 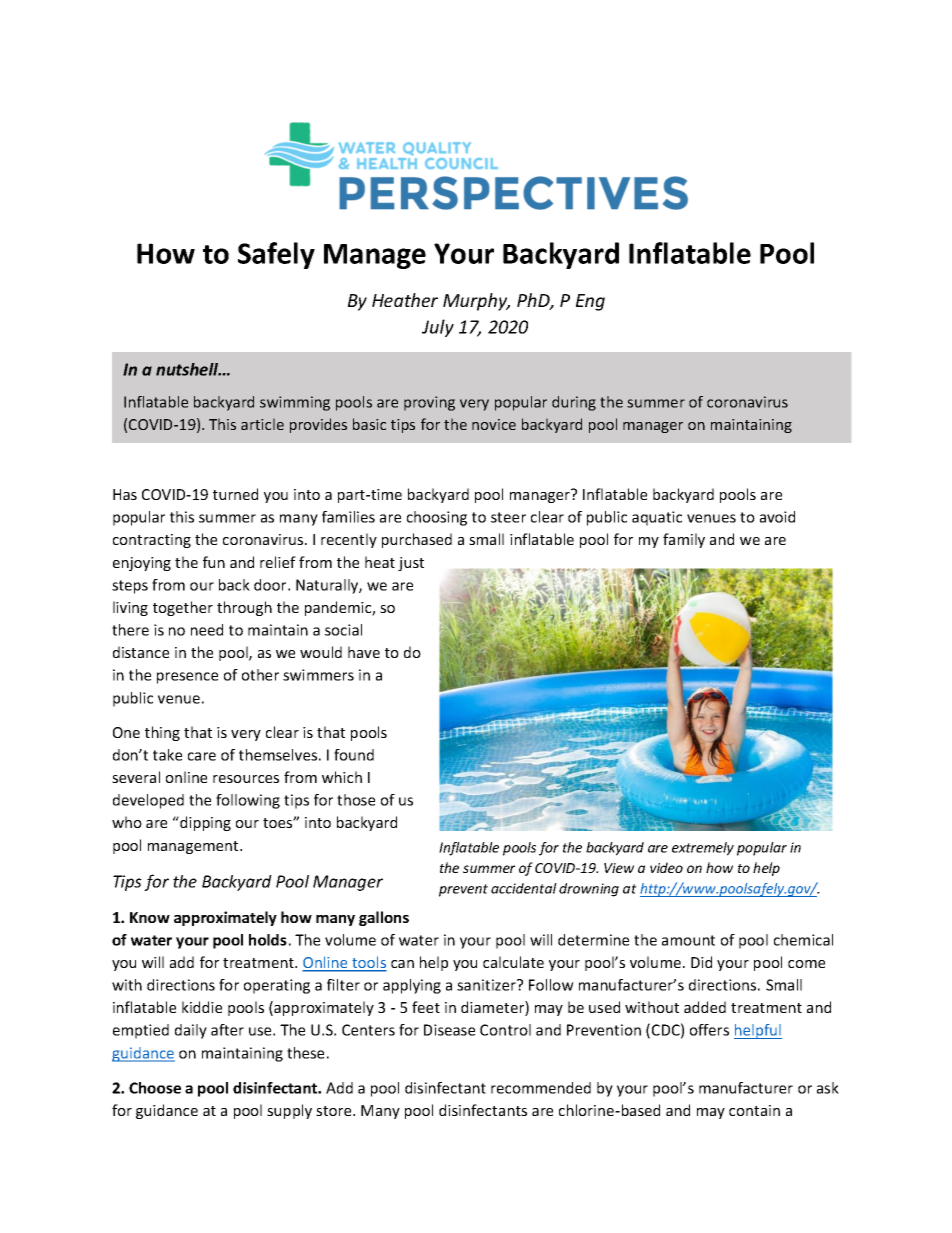 I want to click on Choose, so click(x=155, y=1088).
